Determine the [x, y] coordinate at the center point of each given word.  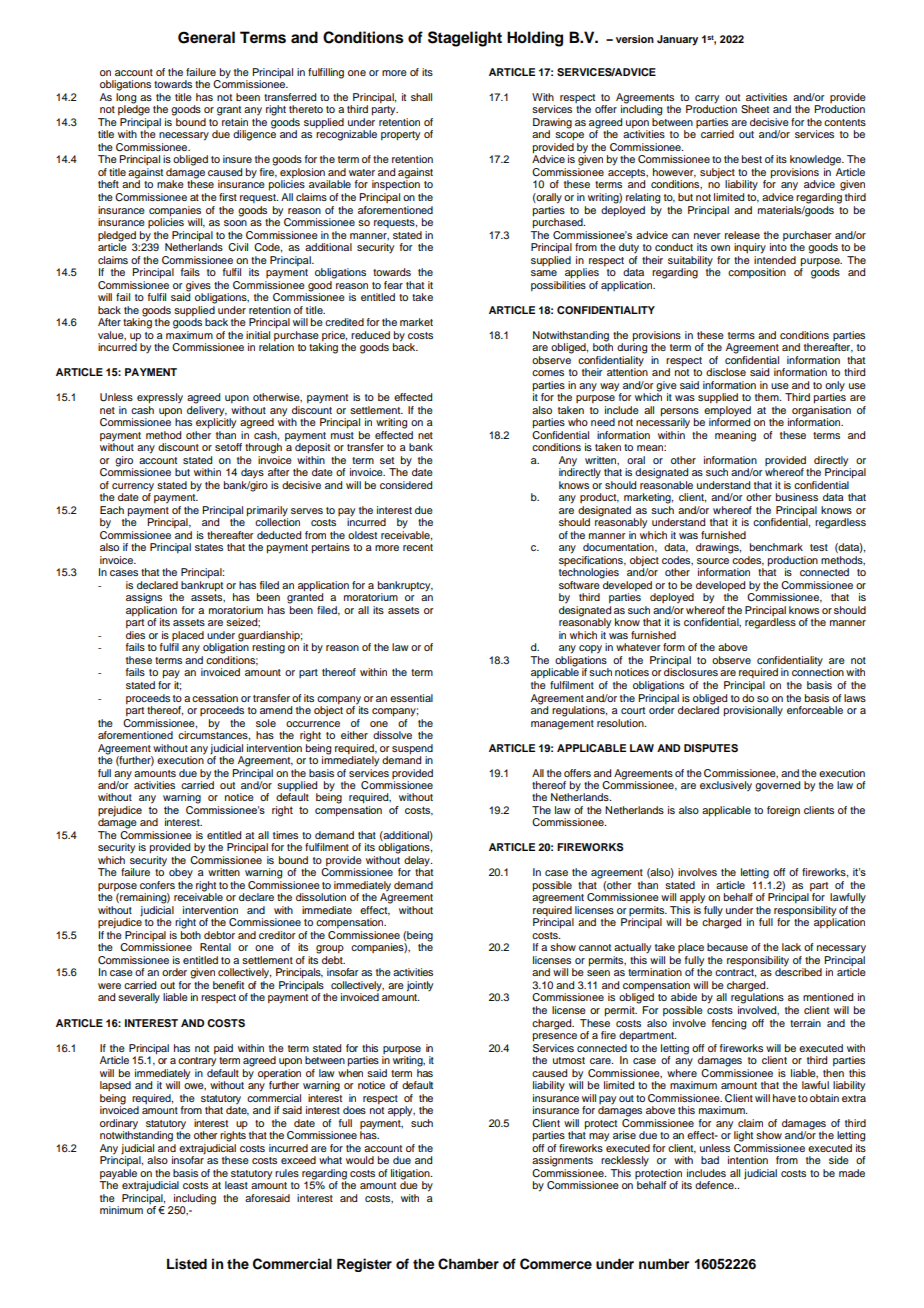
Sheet [755, 109]
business [797, 497]
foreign [783, 811]
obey [181, 873]
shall [421, 97]
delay [418, 862]
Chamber [468, 1264]
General [206, 37]
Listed [187, 1264]
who [578, 422]
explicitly [216, 422]
